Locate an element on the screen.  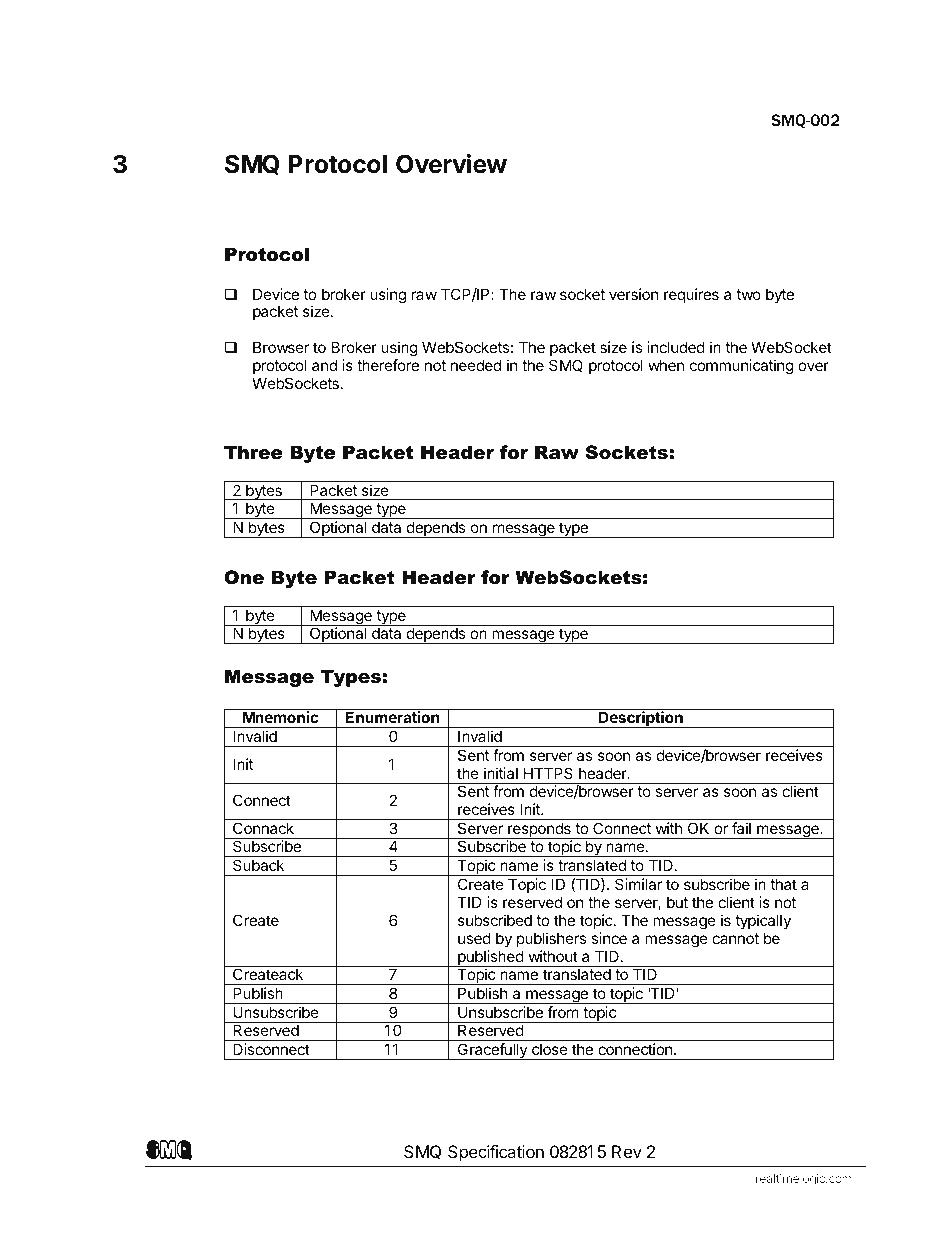
that is located at coordinates (783, 884).
